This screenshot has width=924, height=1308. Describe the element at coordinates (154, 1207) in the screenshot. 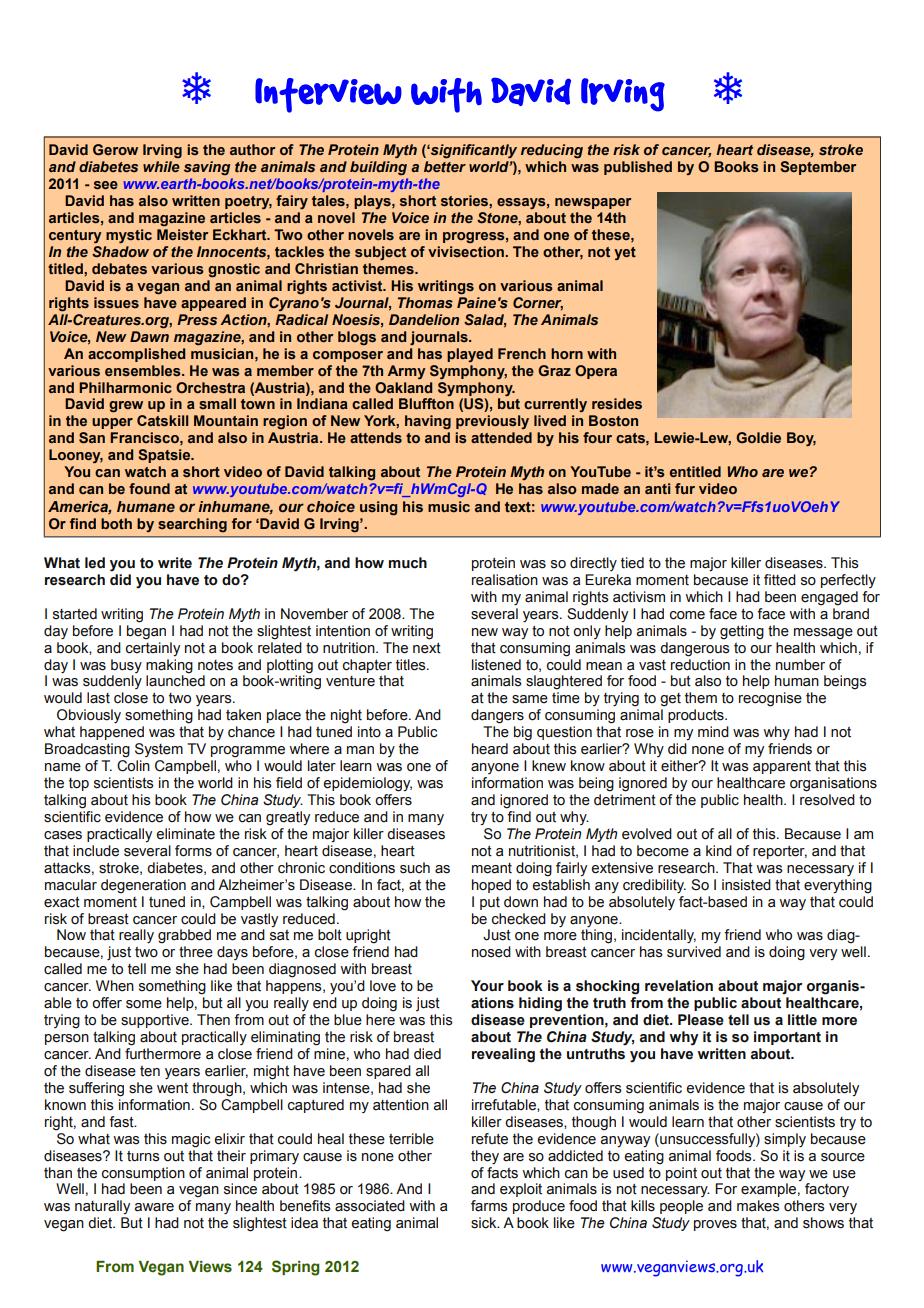

I see `aware` at that location.
